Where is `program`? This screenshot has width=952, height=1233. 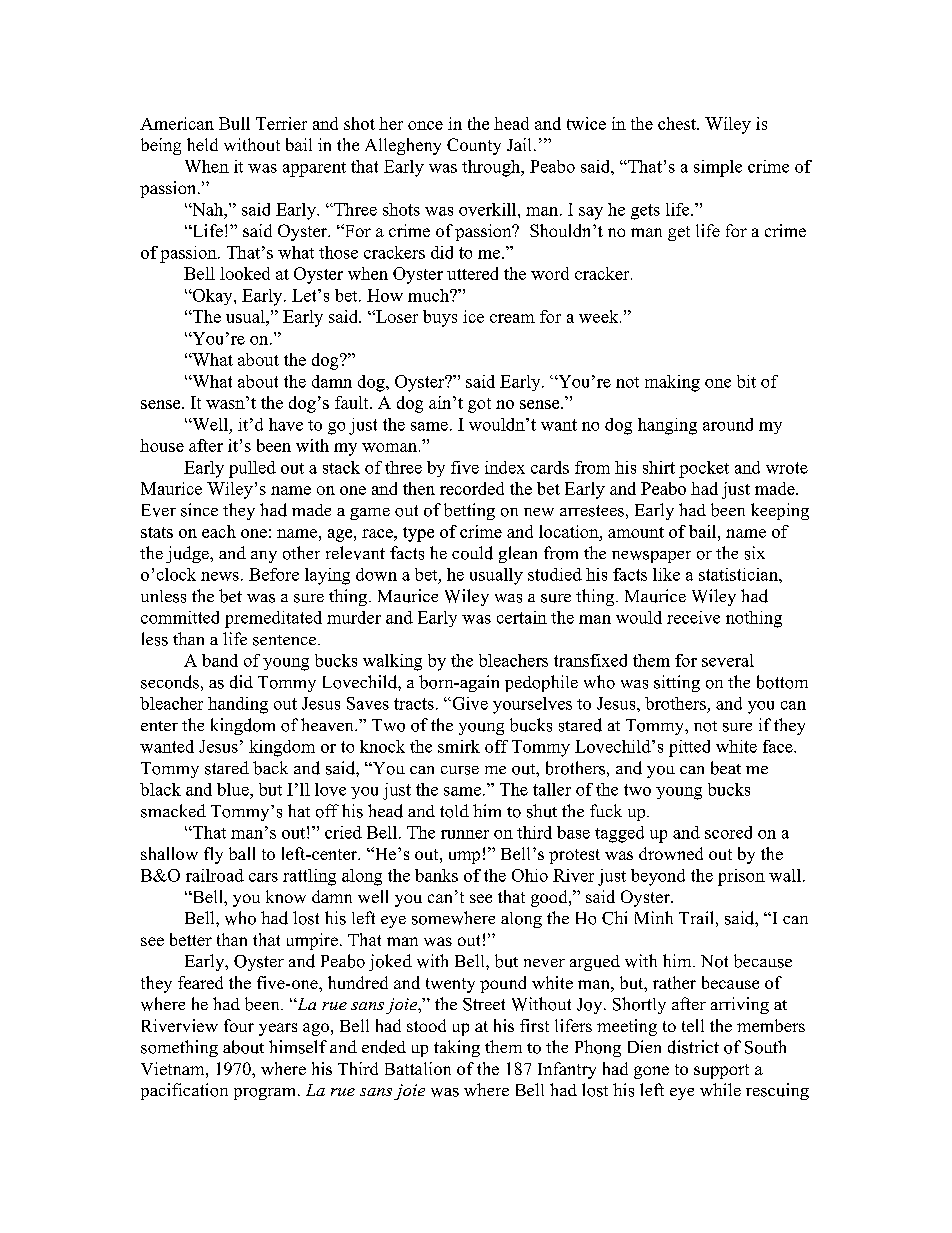 program is located at coordinates (266, 1094).
